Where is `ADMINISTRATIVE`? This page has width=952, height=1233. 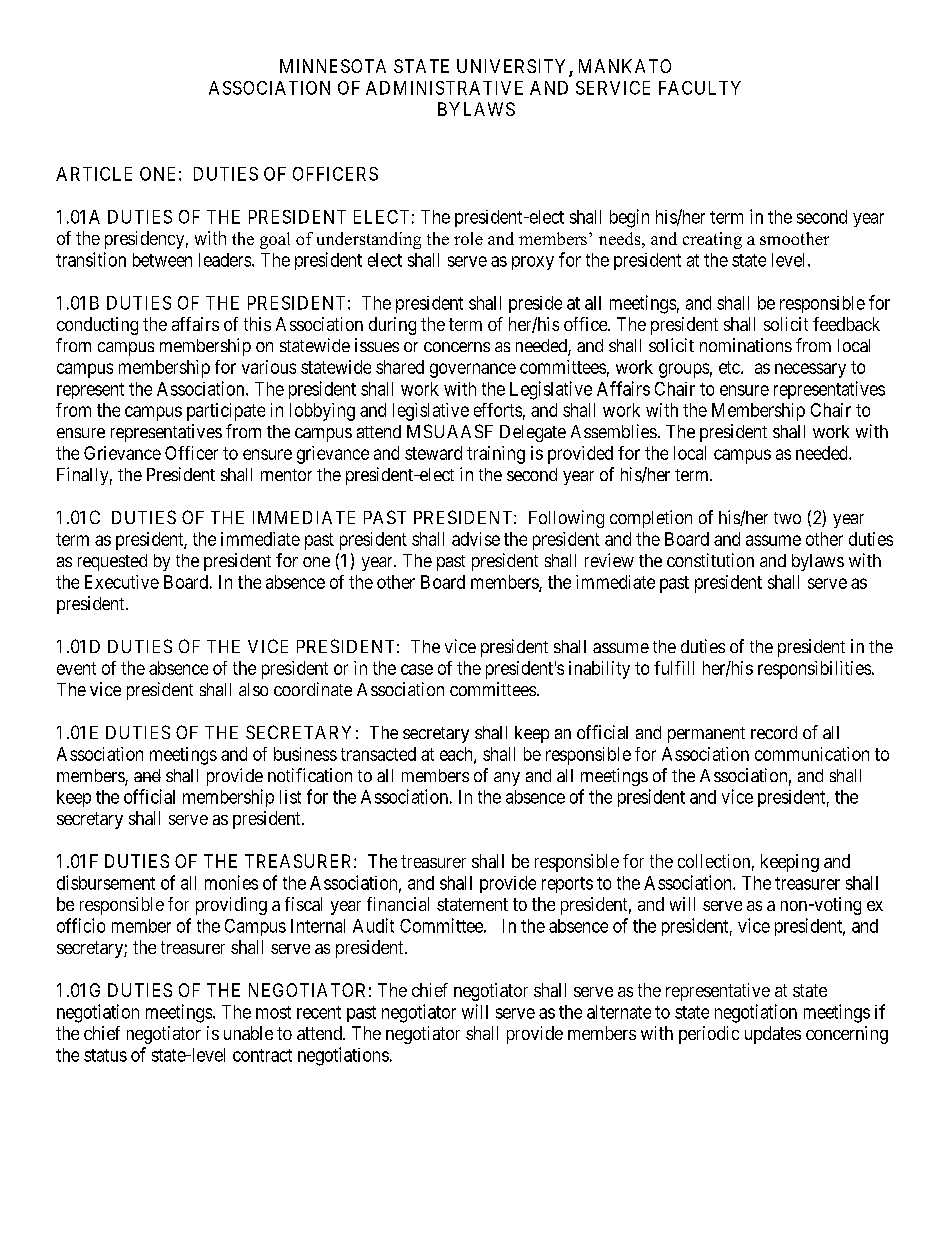 ADMINISTRATIVE is located at coordinates (444, 88).
